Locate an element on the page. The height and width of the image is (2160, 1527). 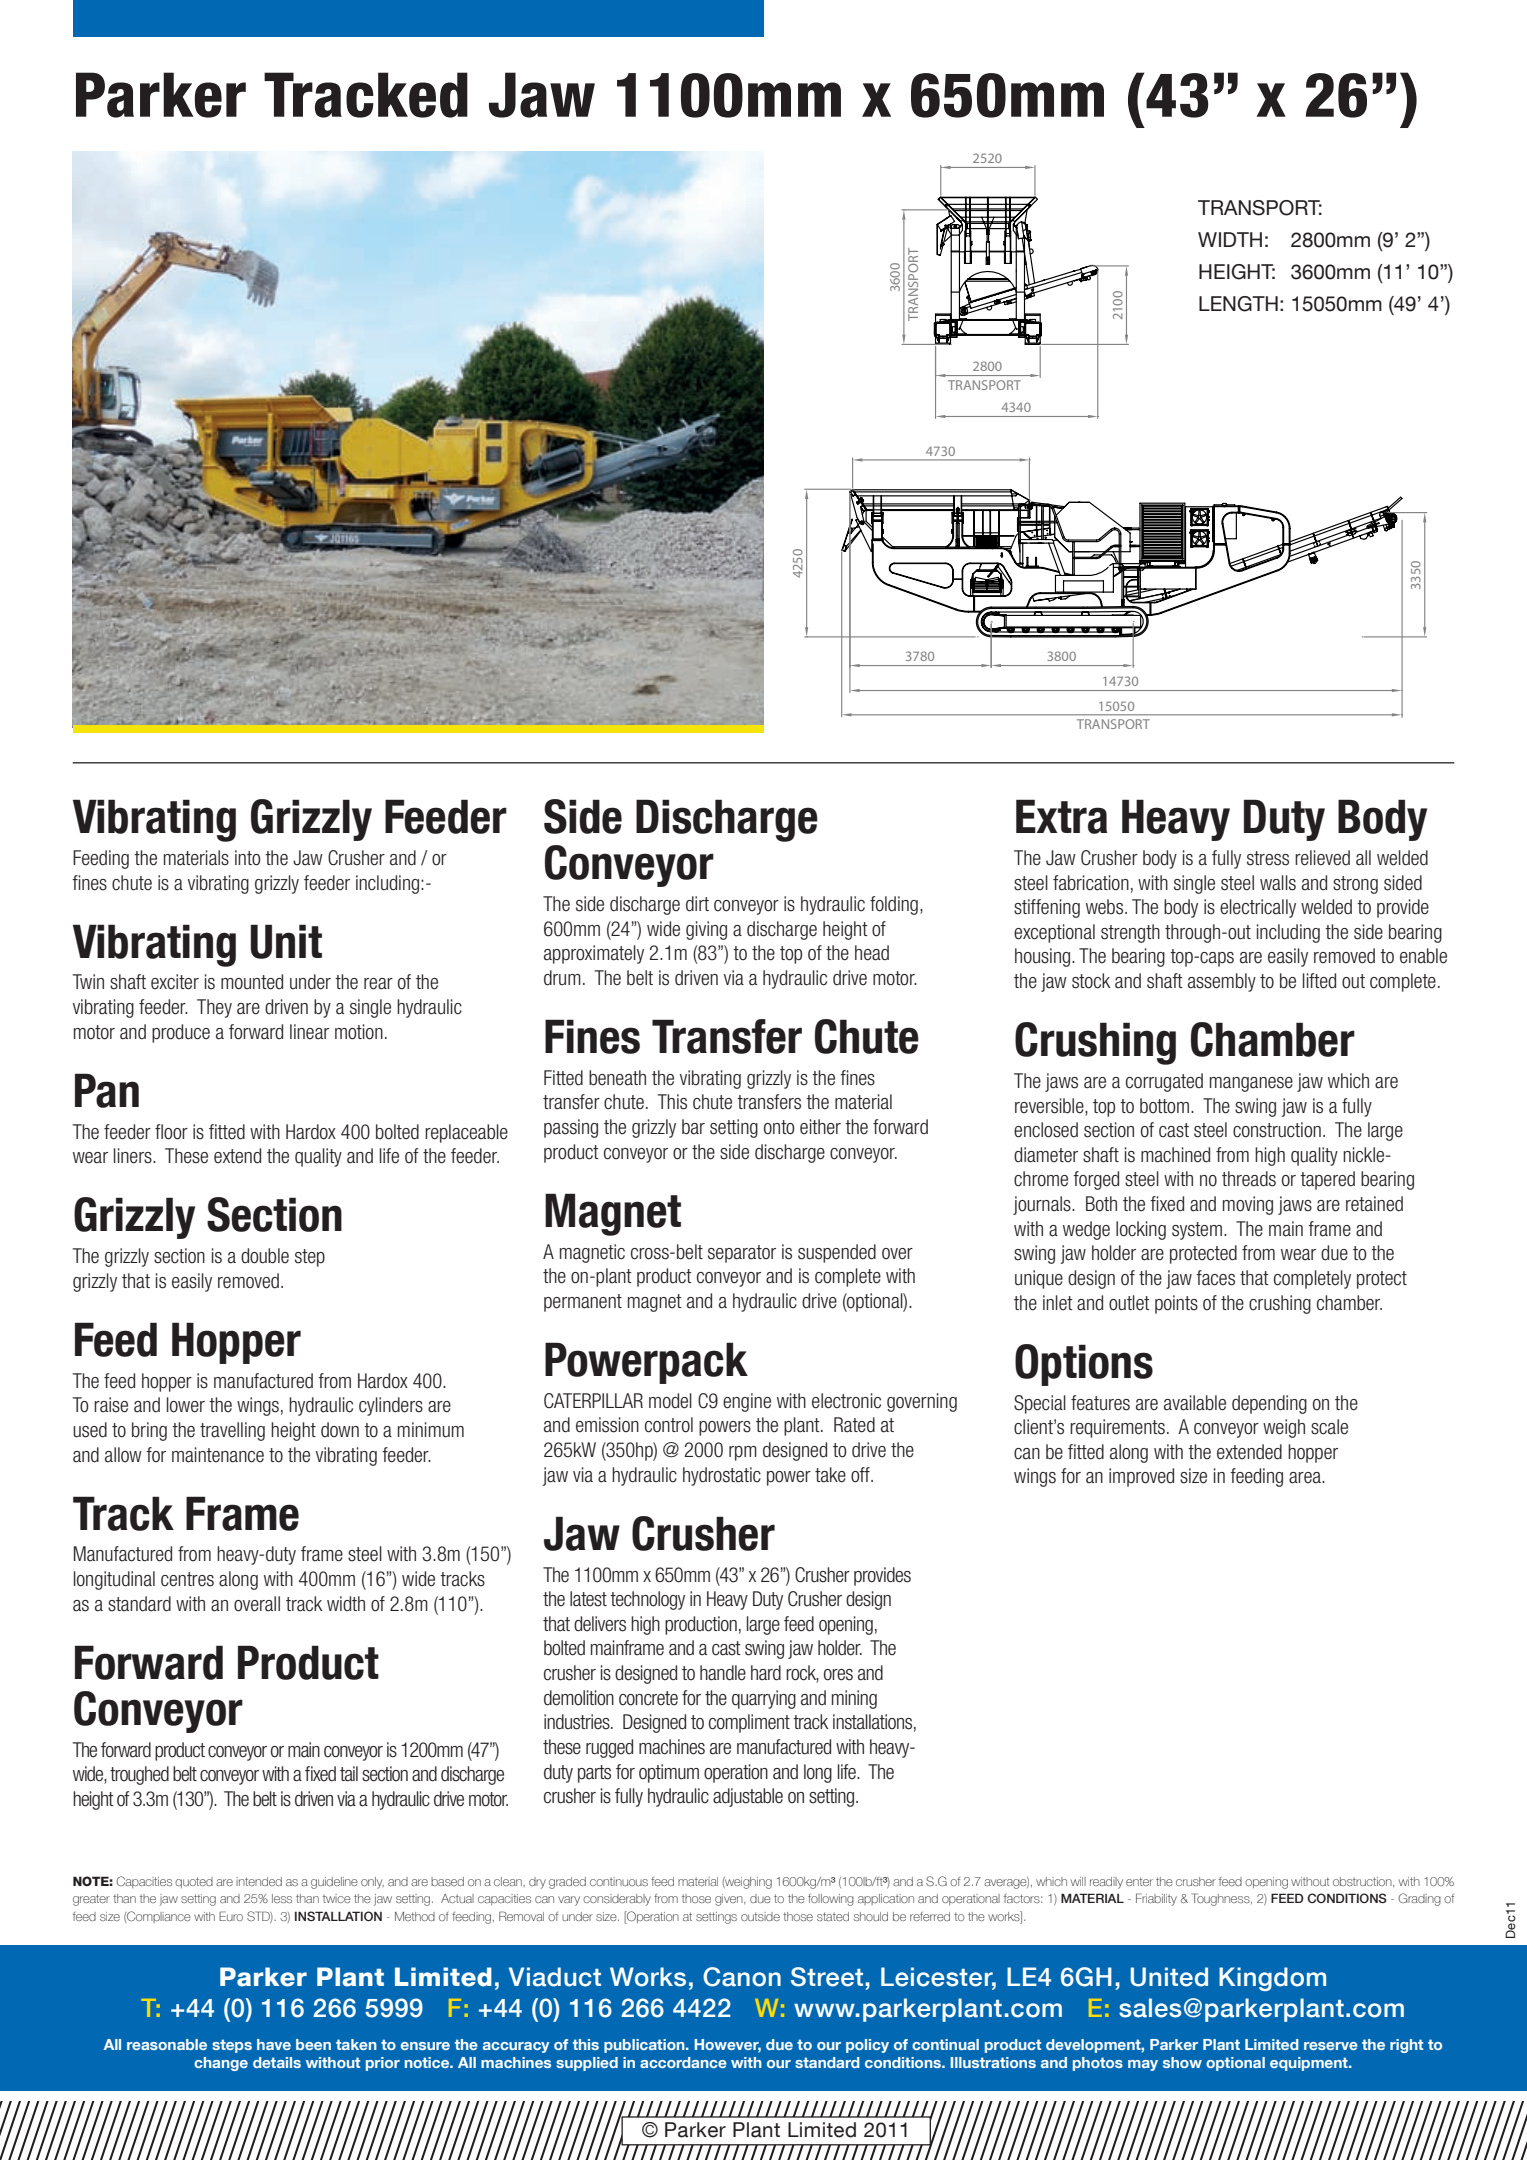
reserve is located at coordinates (1331, 2046).
